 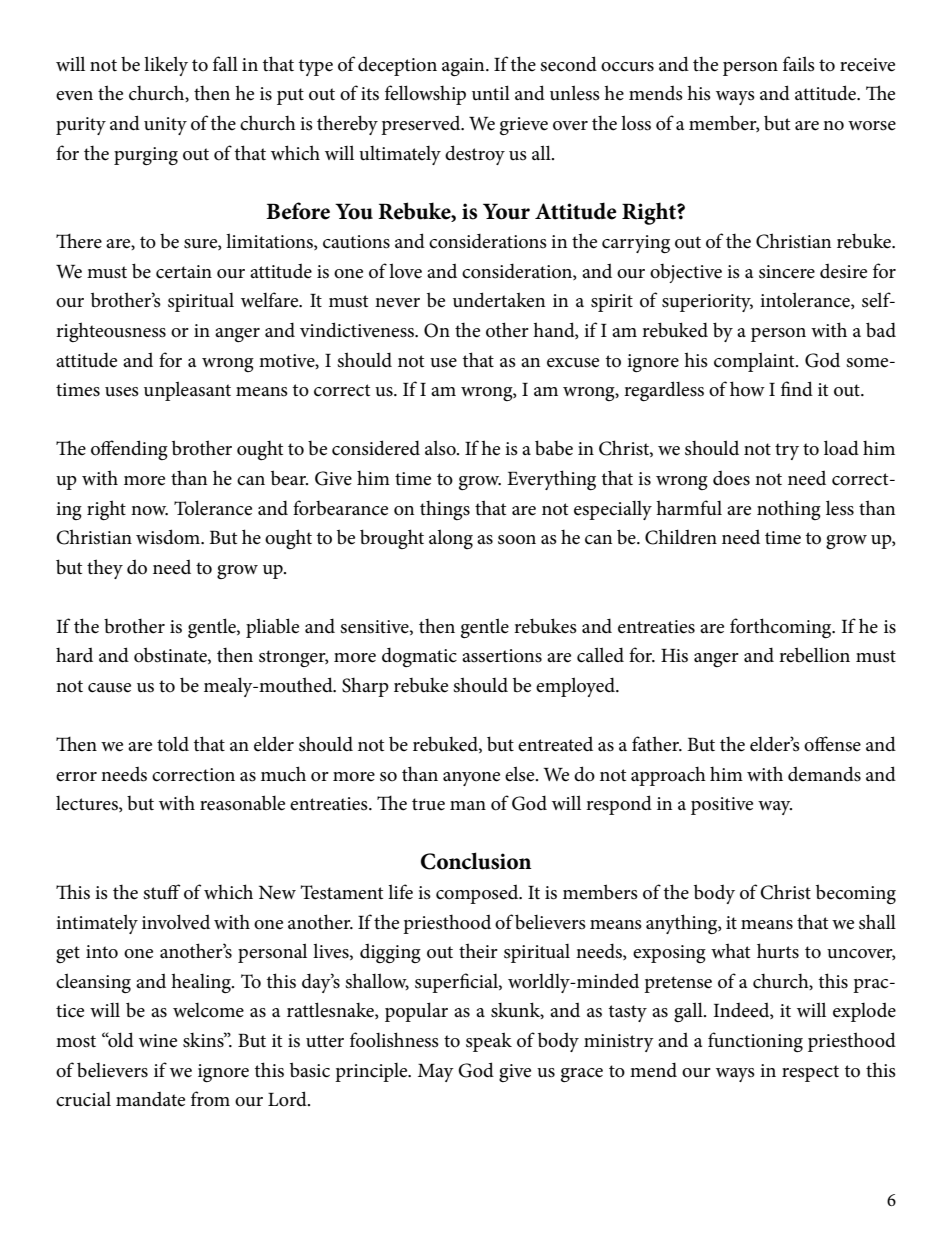 What do you see at coordinates (187, 391) in the screenshot?
I see `unpleasant` at bounding box center [187, 391].
